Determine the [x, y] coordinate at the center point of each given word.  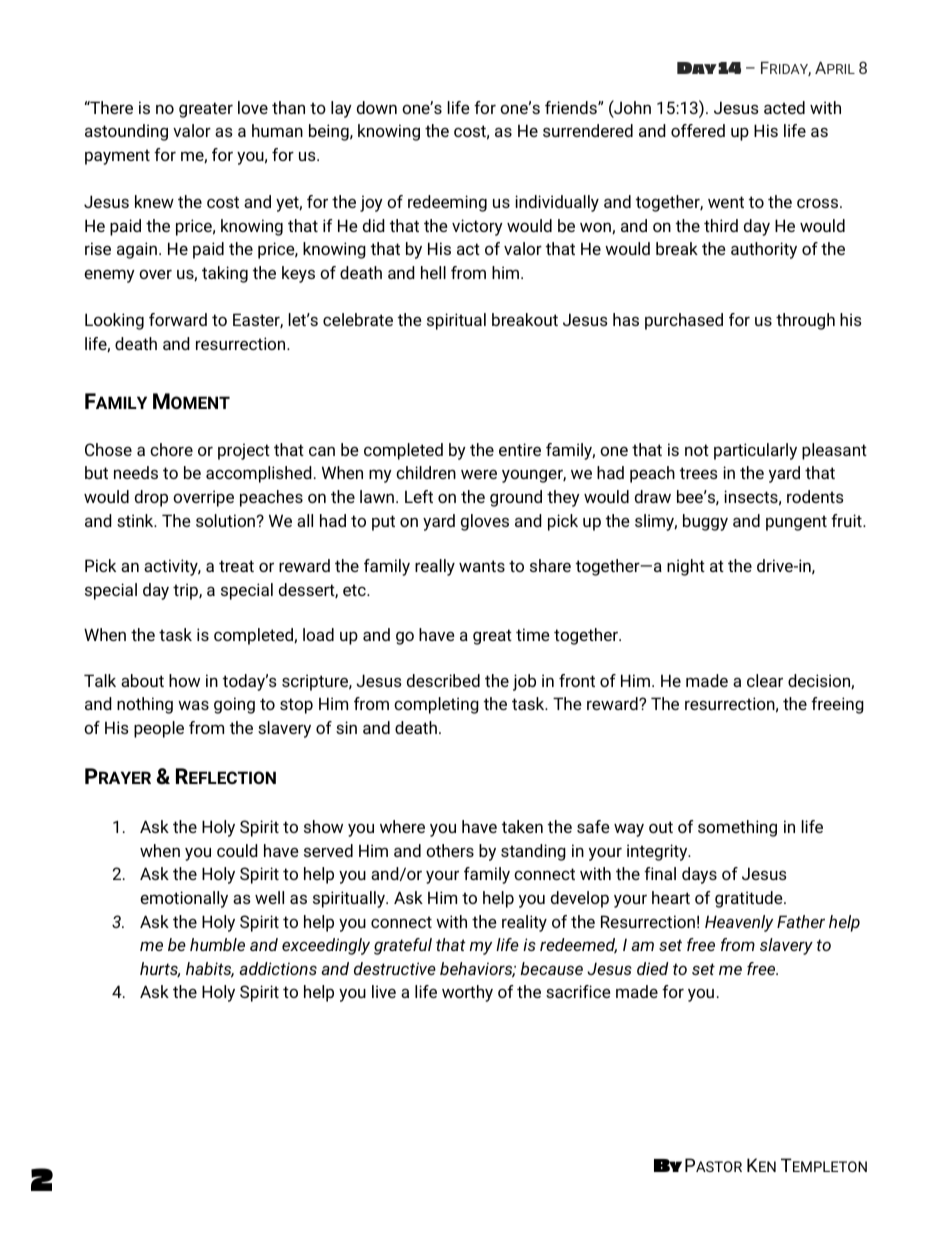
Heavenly [739, 923]
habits [210, 970]
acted [784, 107]
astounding [126, 132]
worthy [467, 993]
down [377, 107]
